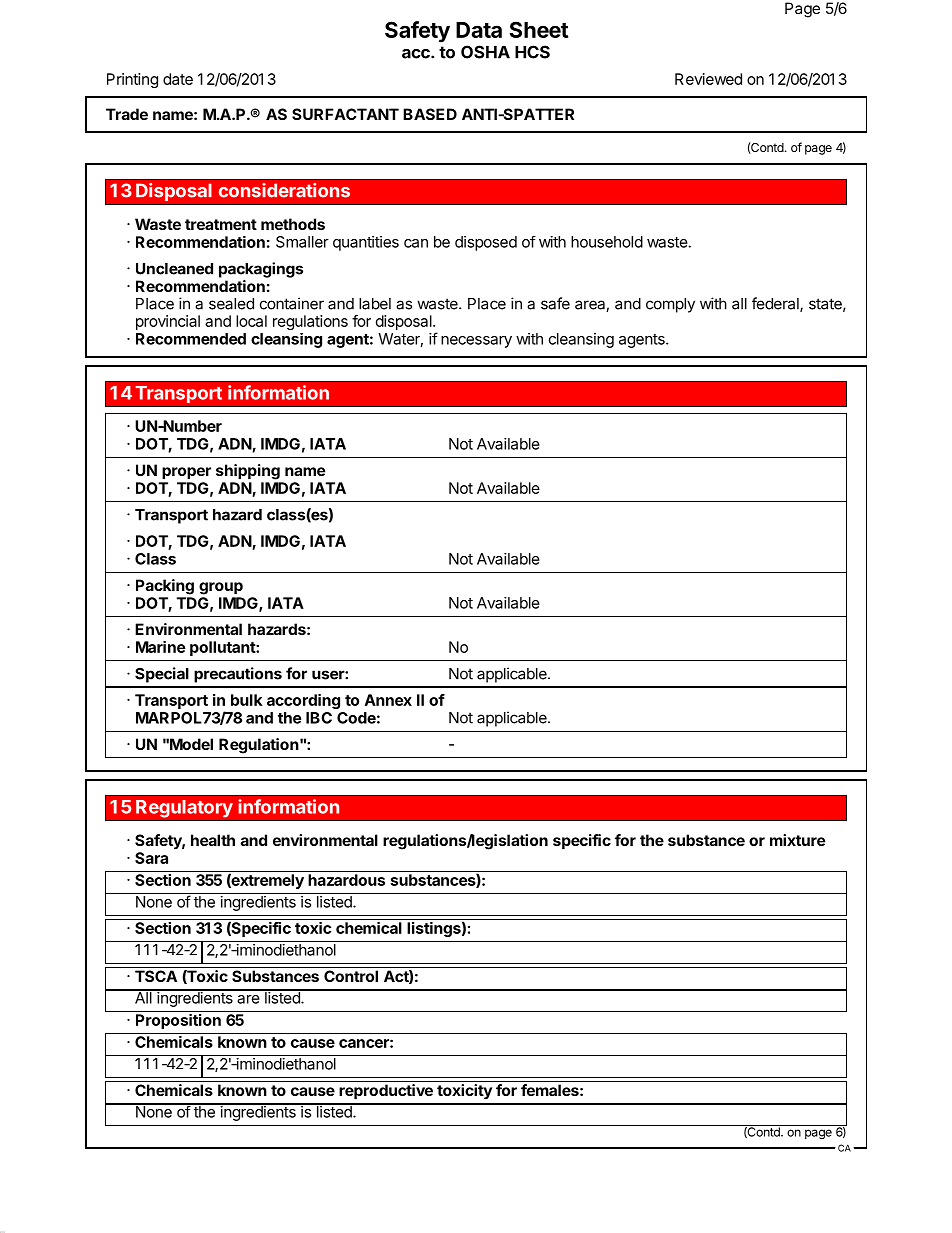  Describe the element at coordinates (708, 79) in the image. I see `Reviewed` at that location.
